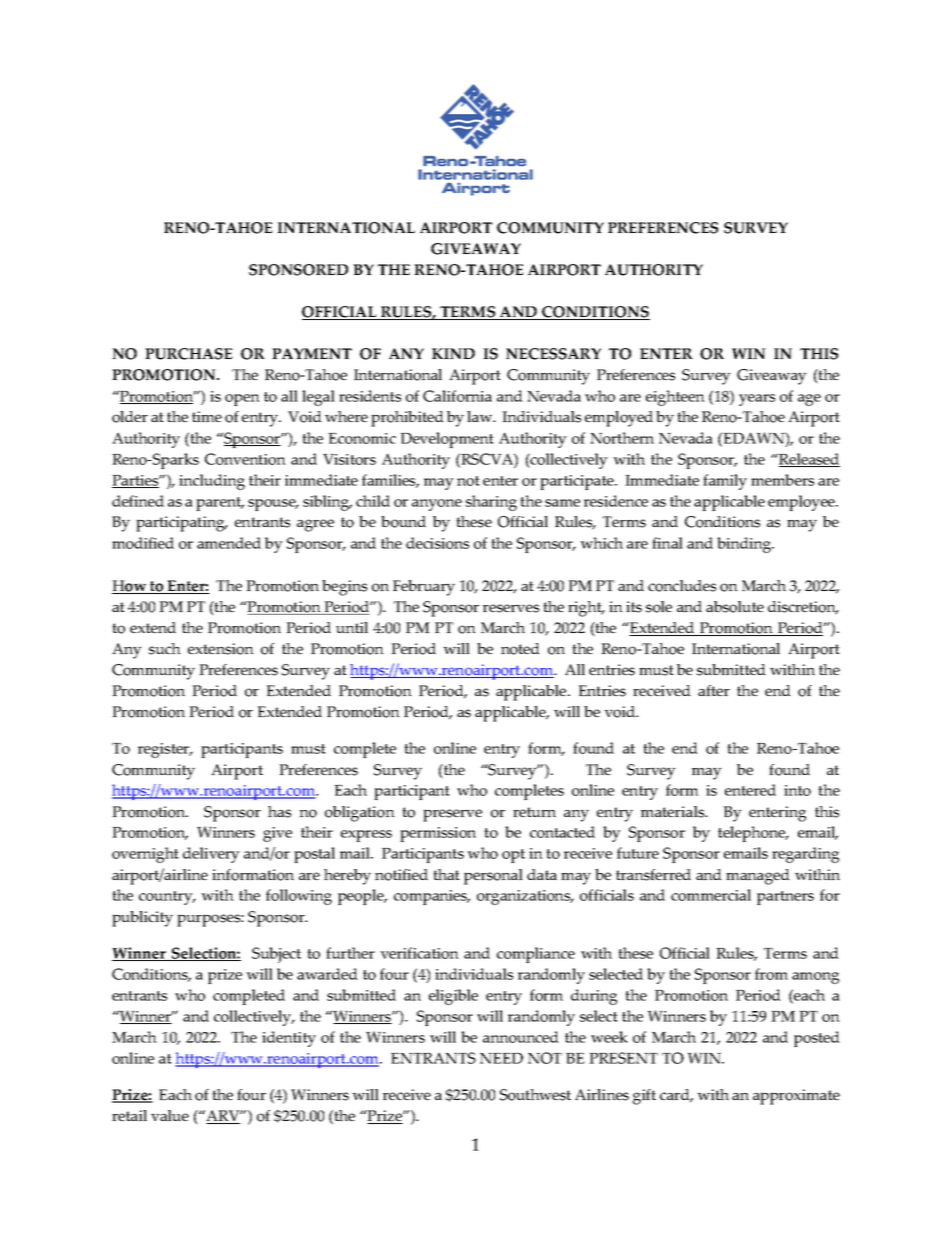 The height and width of the image is (1233, 952). I want to click on commercial, so click(711, 895).
